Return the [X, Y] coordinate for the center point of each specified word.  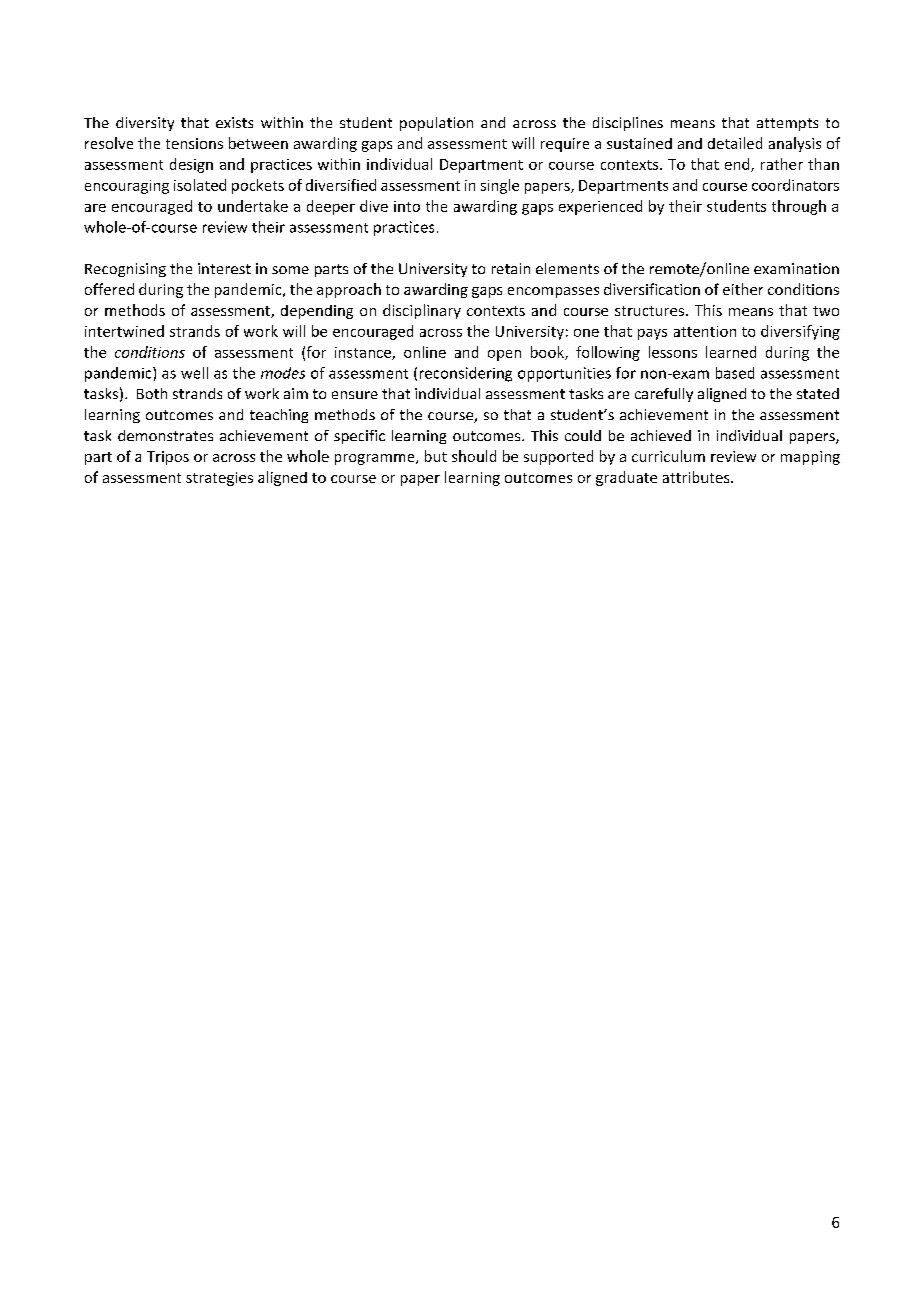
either [743, 289]
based [735, 373]
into [407, 206]
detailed [735, 143]
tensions [194, 143]
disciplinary [422, 311]
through [799, 207]
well [194, 373]
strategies [219, 479]
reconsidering [466, 374]
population [436, 124]
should [474, 456]
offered [109, 289]
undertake [253, 206]
